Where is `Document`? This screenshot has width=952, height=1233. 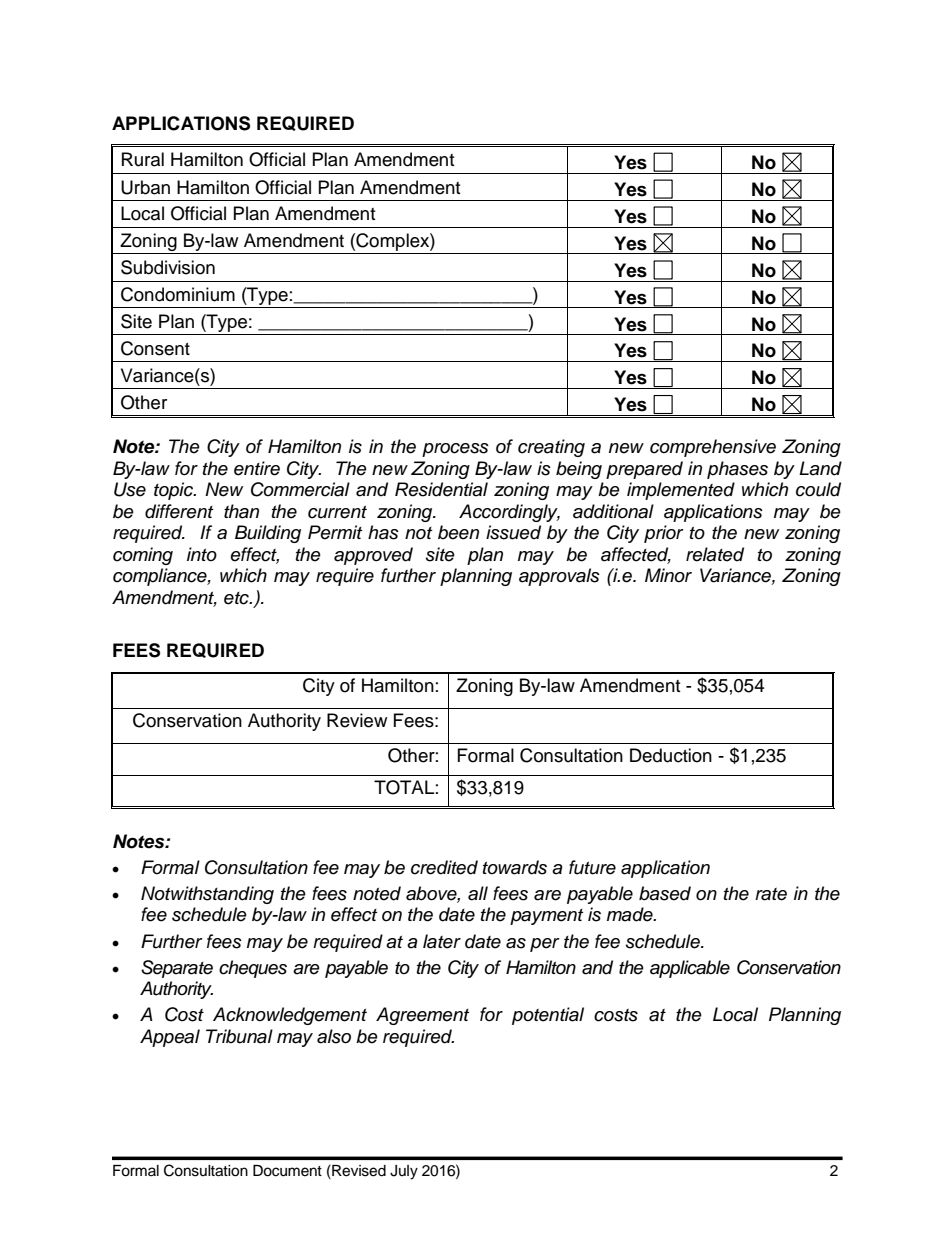
Document is located at coordinates (287, 1171).
